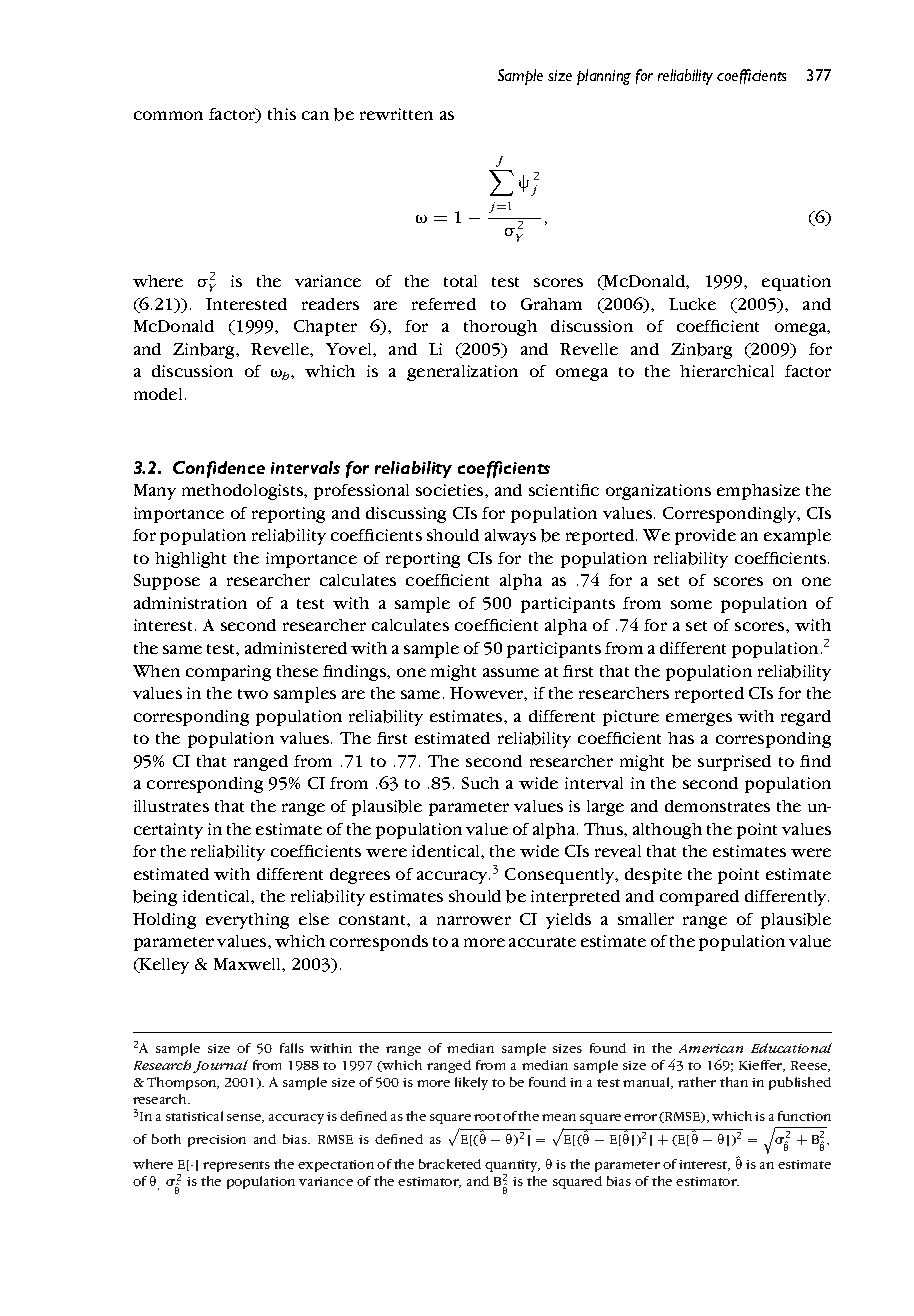 The width and height of the screenshot is (914, 1316). What do you see at coordinates (727, 371) in the screenshot?
I see `hierarchical` at bounding box center [727, 371].
